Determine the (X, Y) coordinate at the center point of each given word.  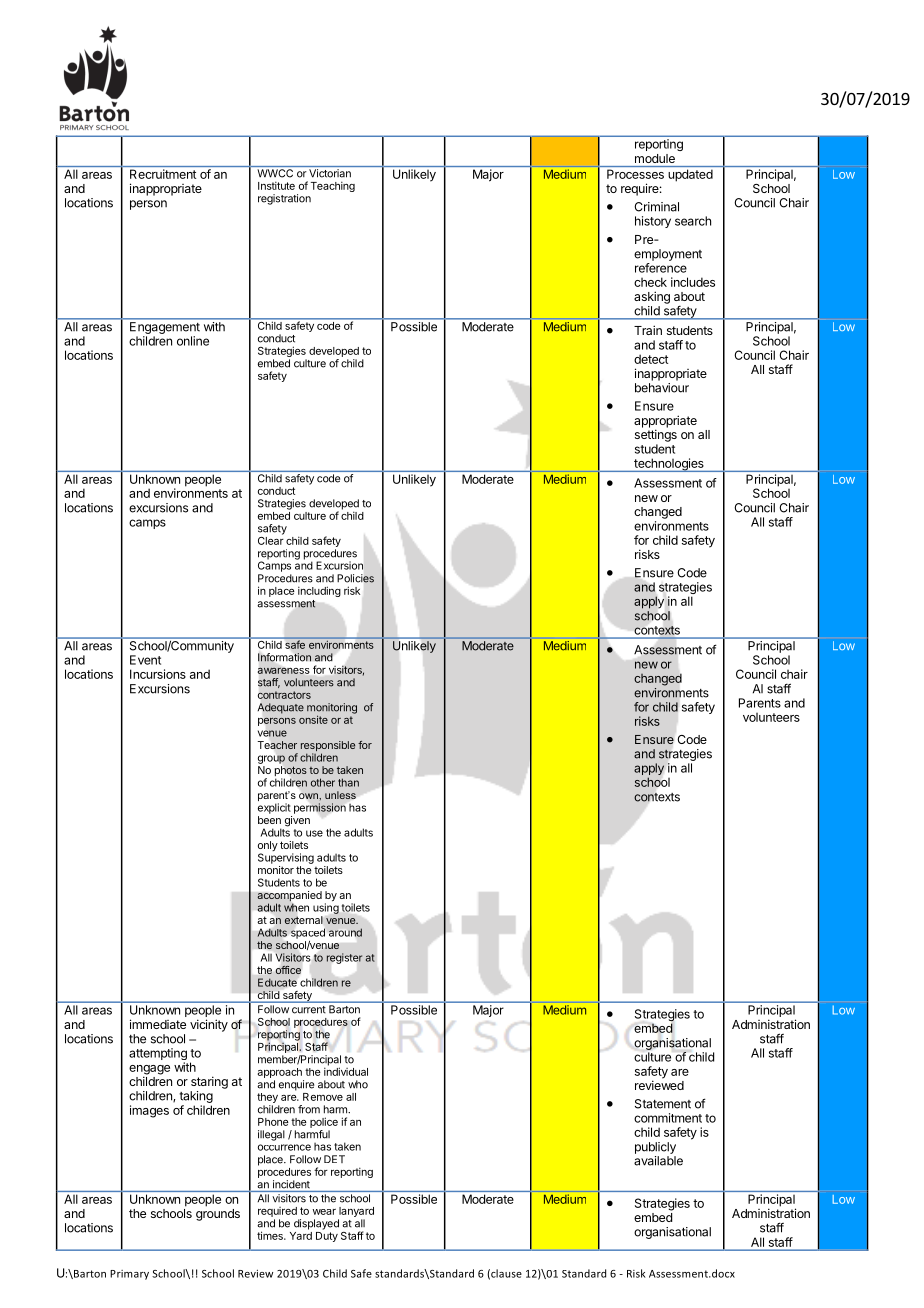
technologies (669, 465)
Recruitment (163, 174)
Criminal (656, 207)
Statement (663, 1104)
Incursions (158, 674)
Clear (271, 539)
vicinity (209, 1025)
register (344, 958)
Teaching (333, 186)
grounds (218, 1213)
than (348, 782)
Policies (355, 578)
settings (656, 435)
